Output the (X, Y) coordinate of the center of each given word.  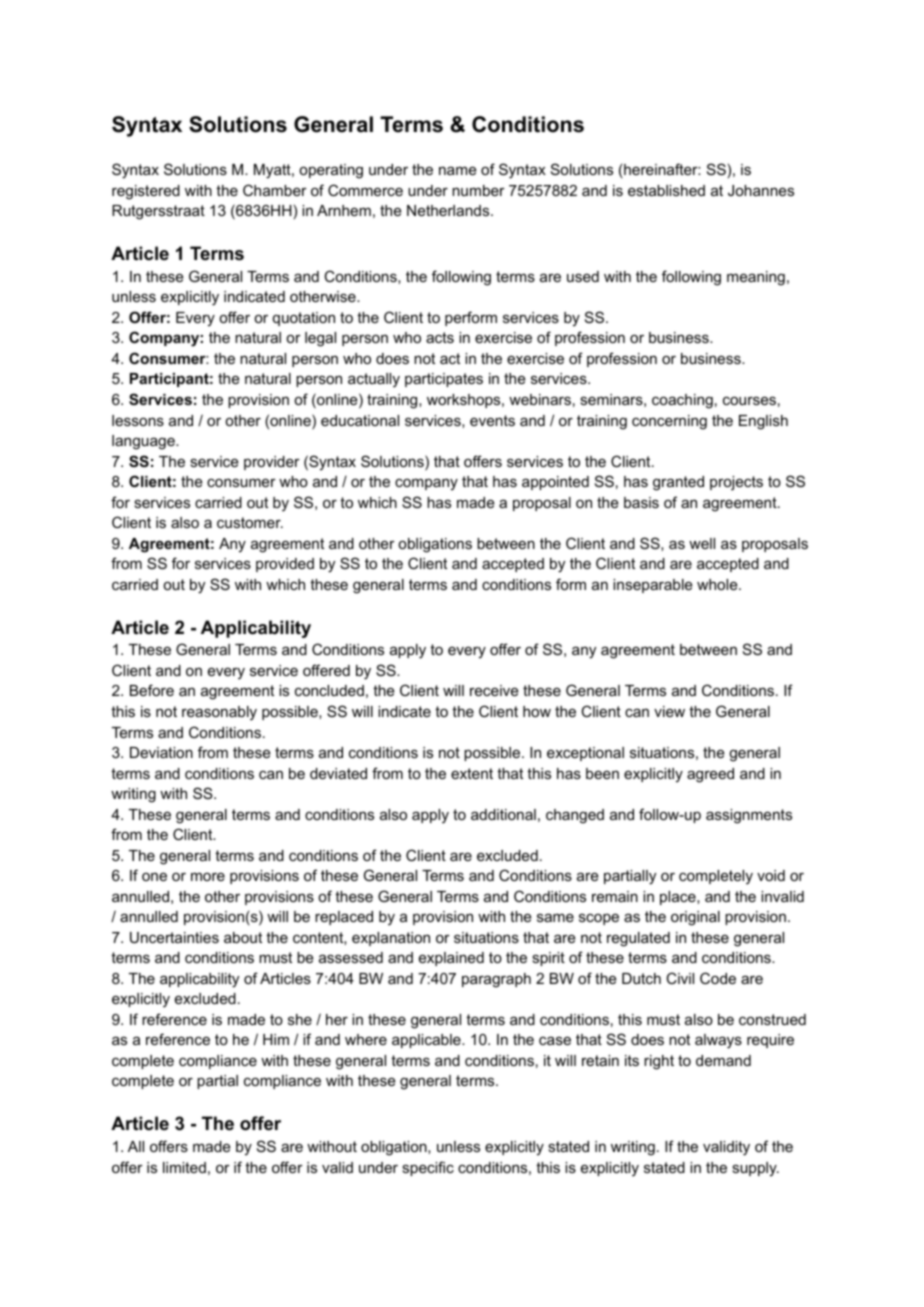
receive (494, 690)
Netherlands (449, 210)
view (669, 711)
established (666, 190)
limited (184, 1167)
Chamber (275, 190)
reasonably (219, 713)
